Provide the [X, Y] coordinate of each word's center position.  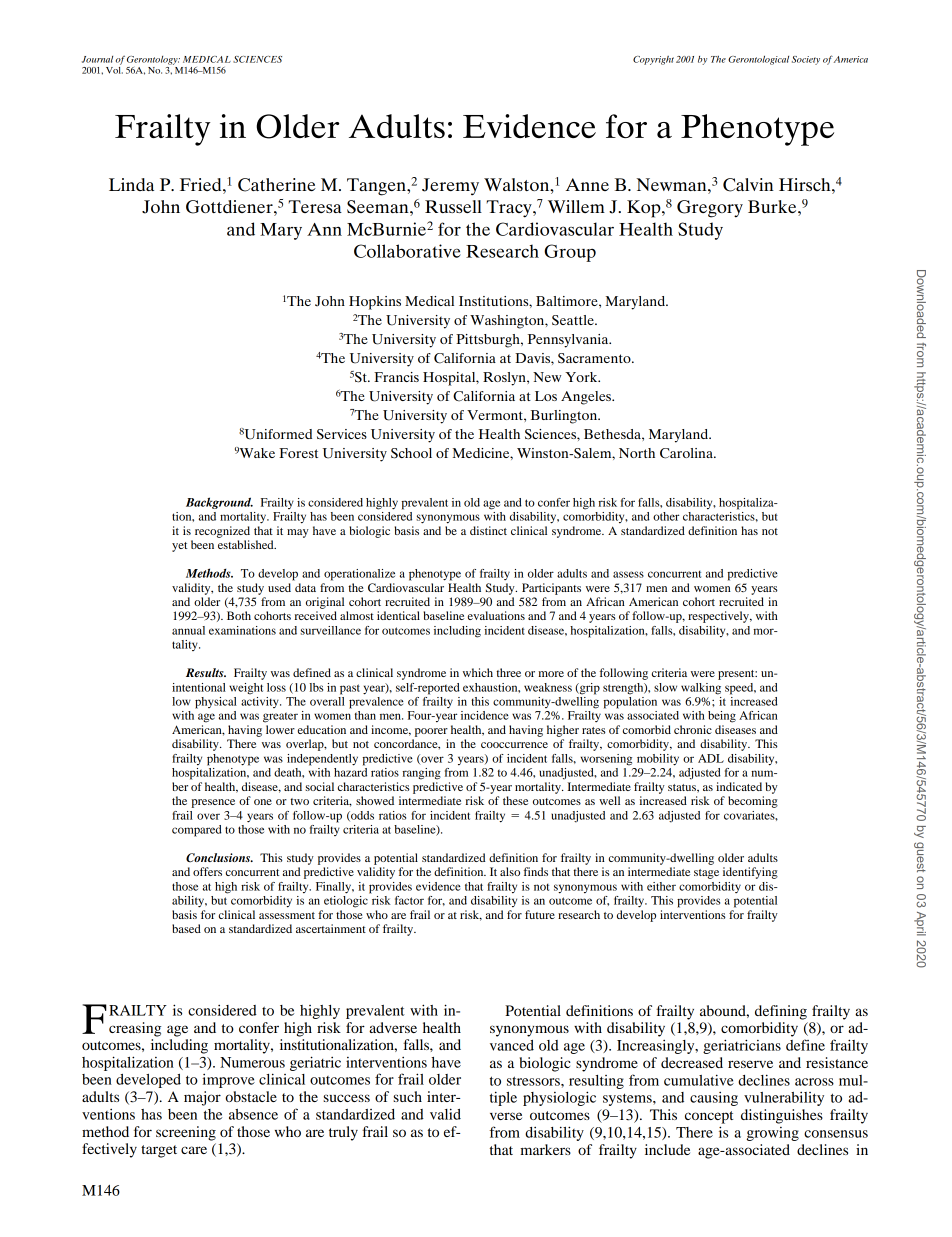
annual [188, 630]
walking [701, 689]
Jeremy [450, 187]
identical [398, 615]
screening [186, 1133]
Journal [97, 59]
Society [806, 60]
